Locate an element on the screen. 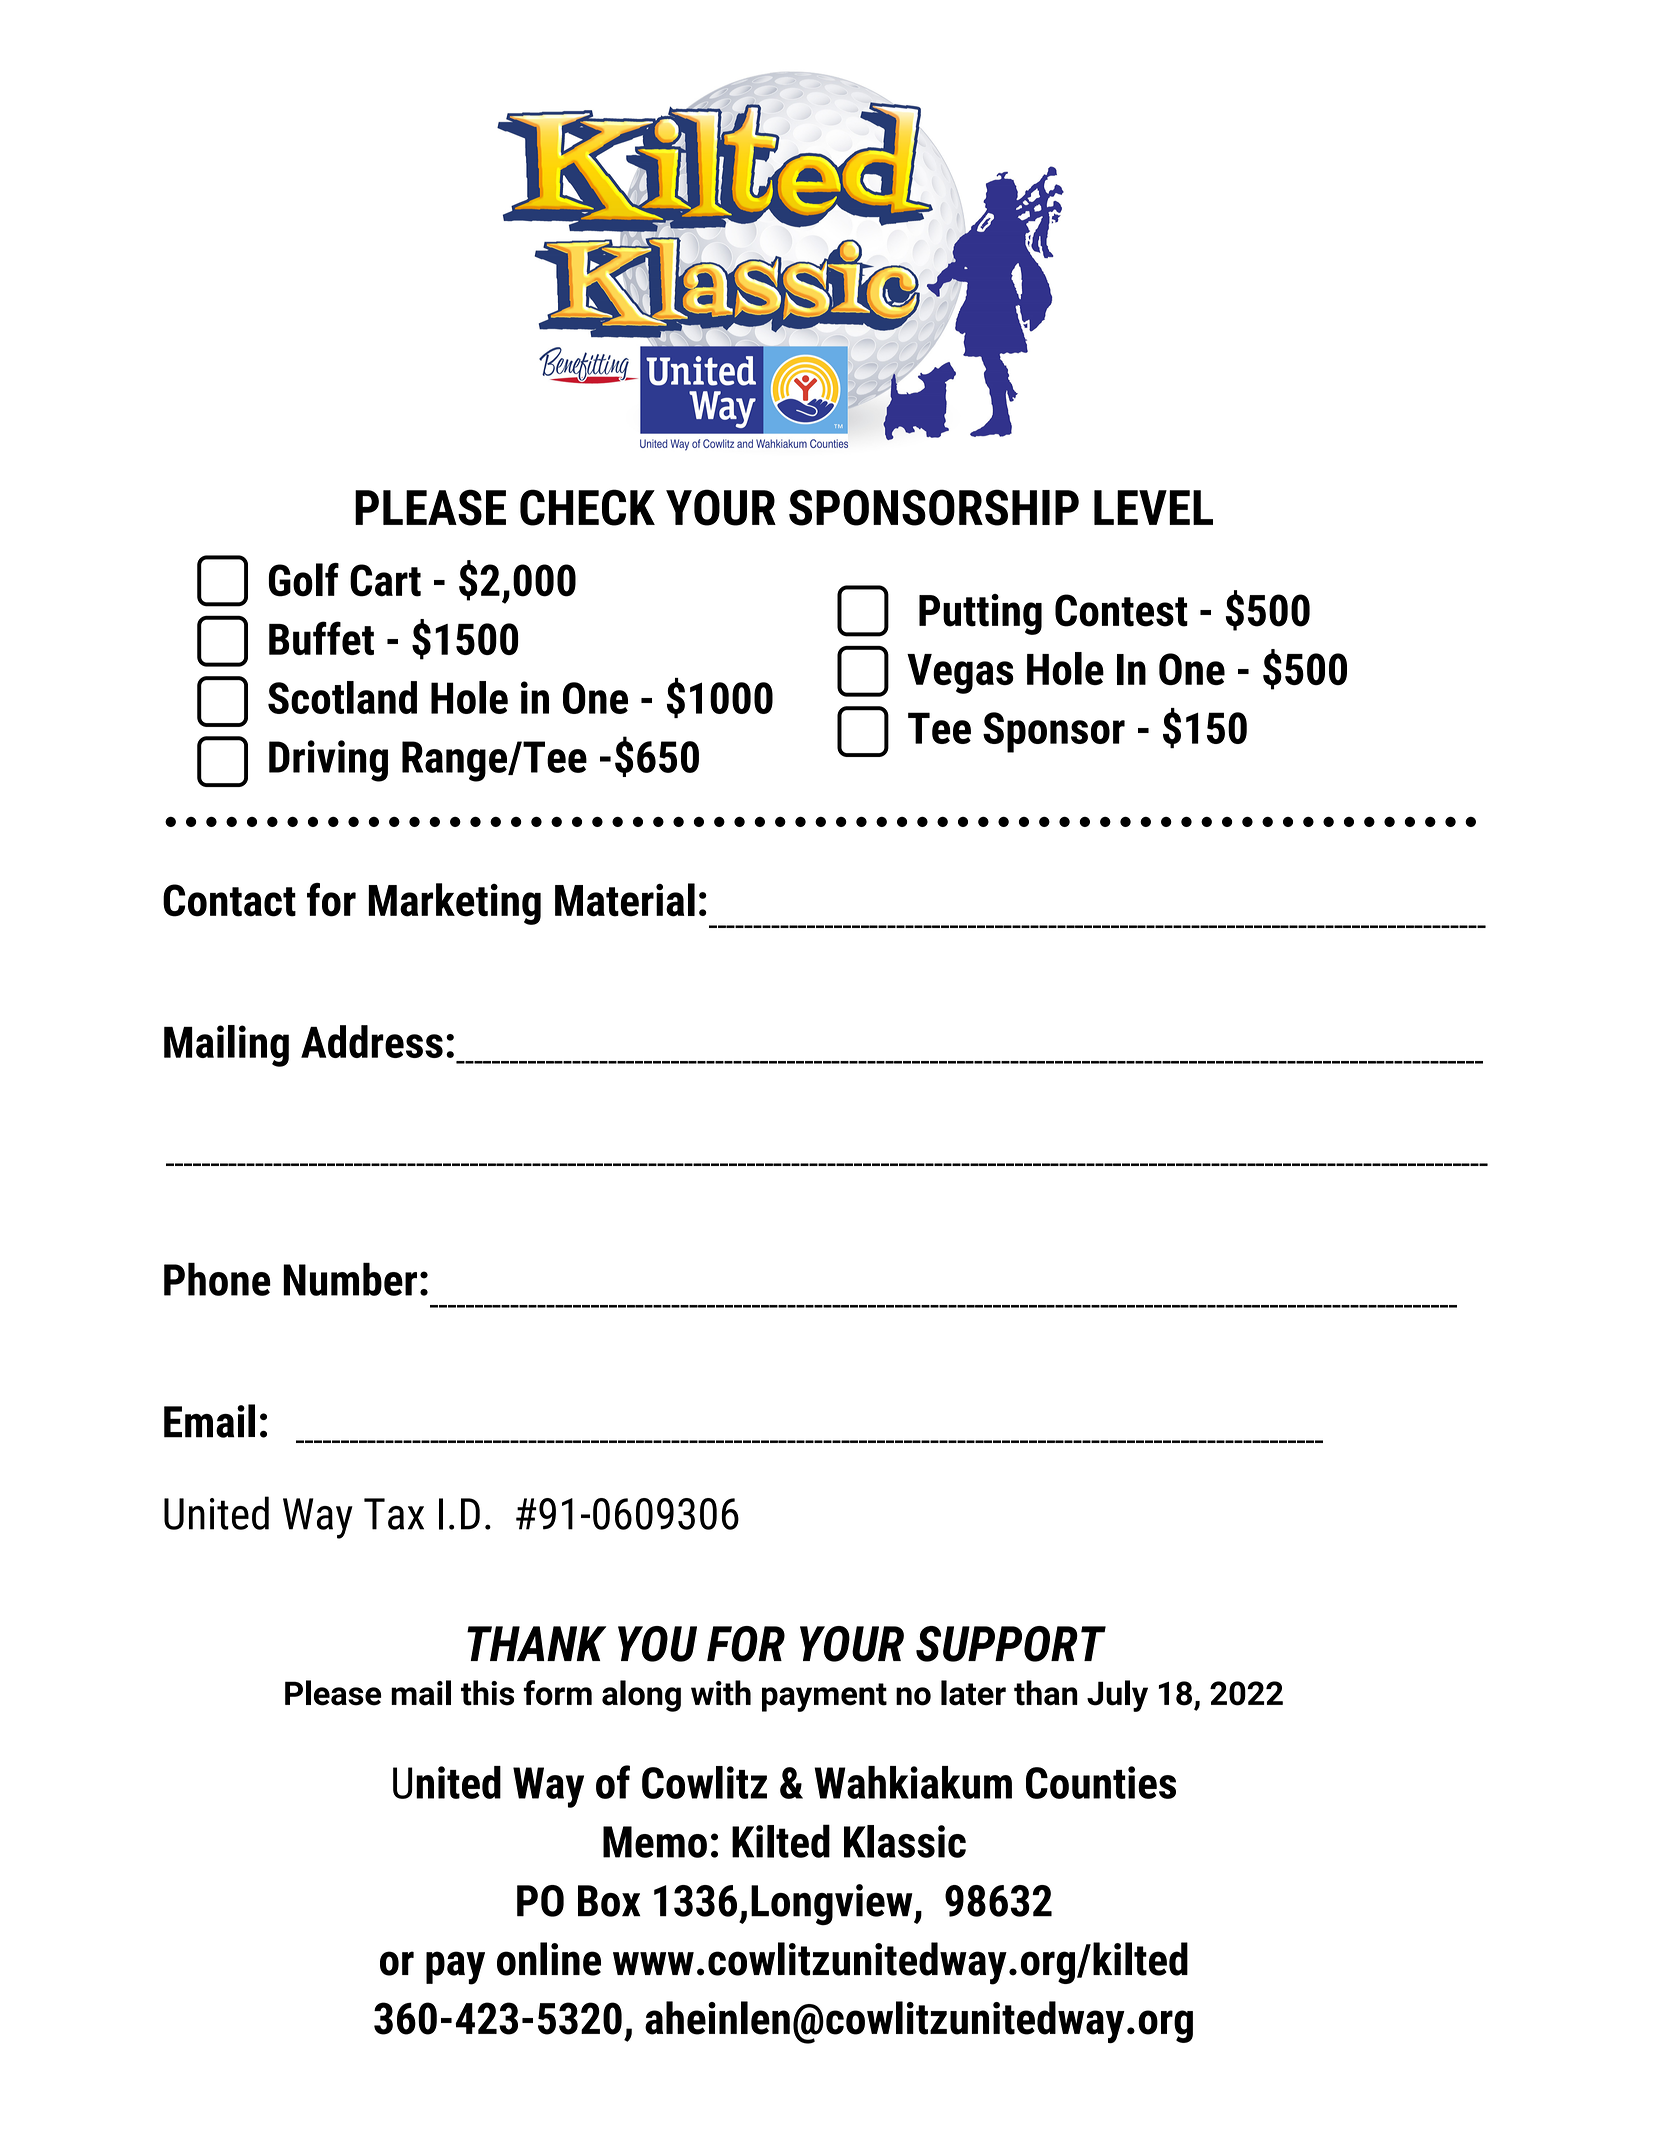 The image size is (1657, 2144). Vegas is located at coordinates (960, 674).
